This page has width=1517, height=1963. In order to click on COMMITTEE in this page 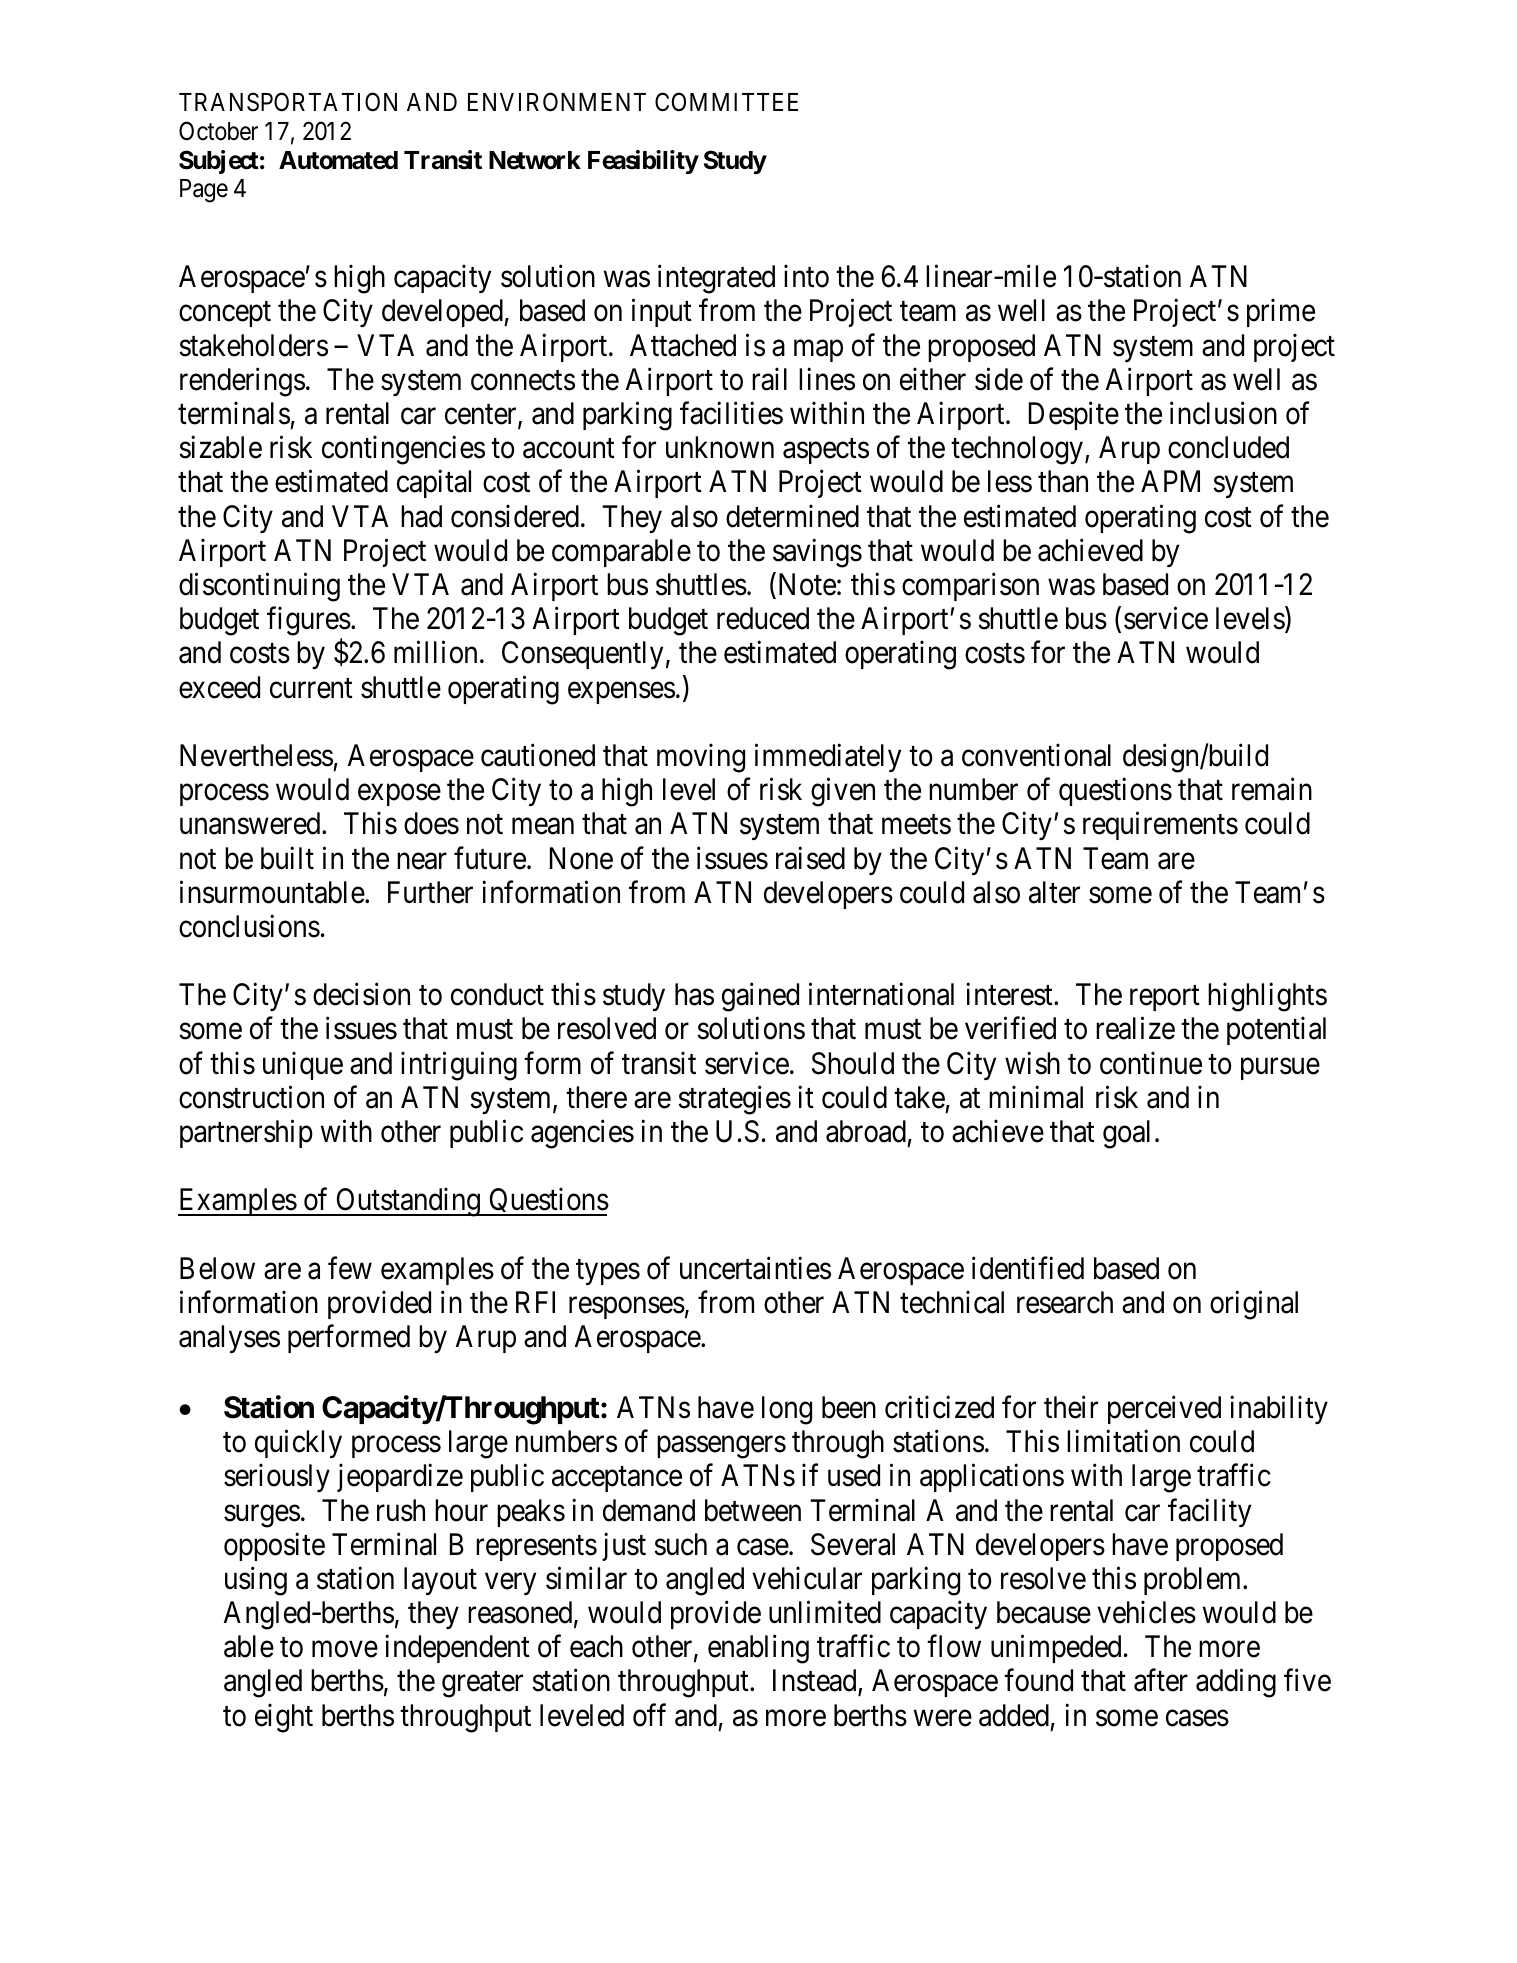, I will do `click(726, 102)`.
